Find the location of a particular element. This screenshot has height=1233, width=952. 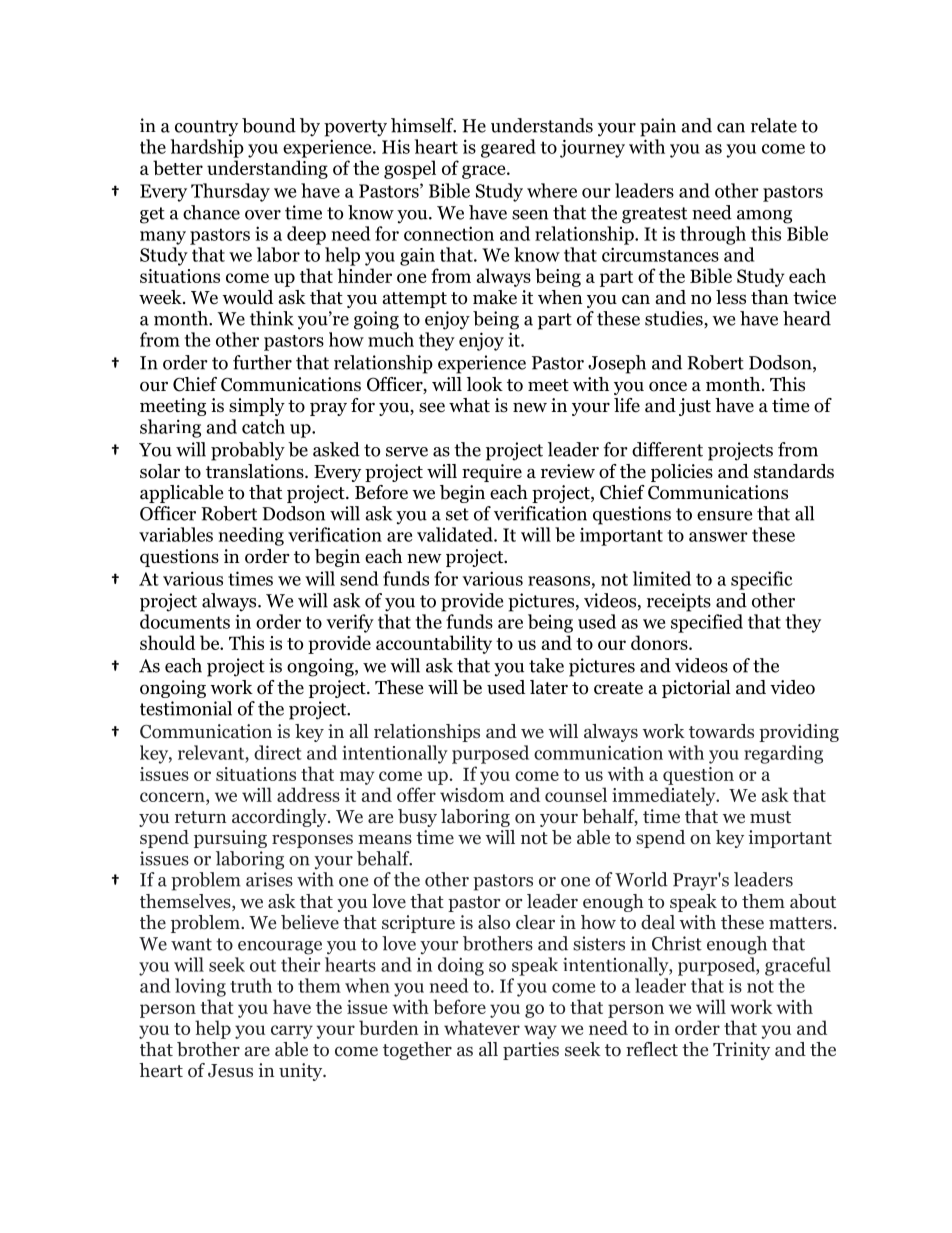

geared is located at coordinates (508, 148).
